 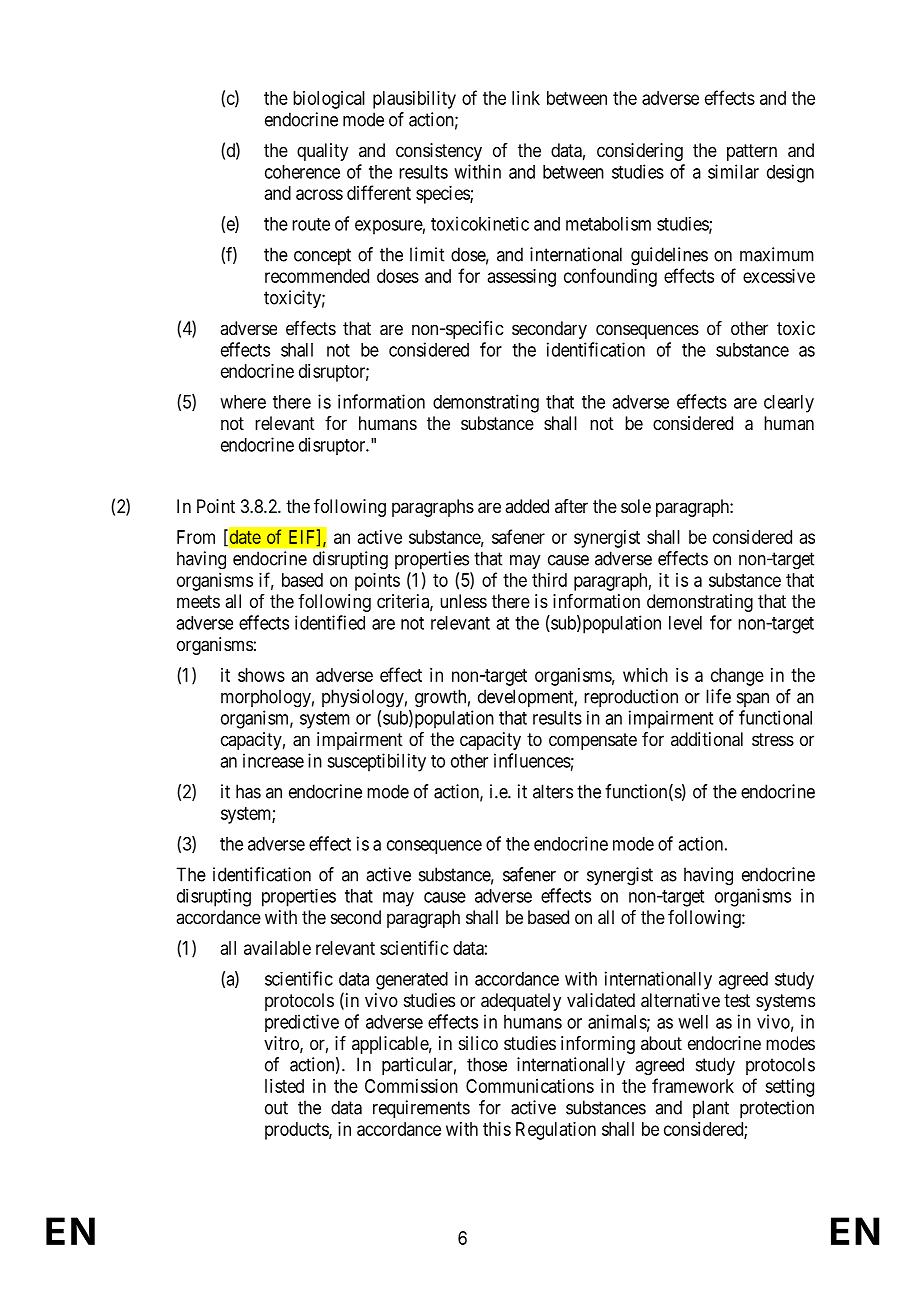 What do you see at coordinates (497, 1129) in the image?
I see `this` at bounding box center [497, 1129].
